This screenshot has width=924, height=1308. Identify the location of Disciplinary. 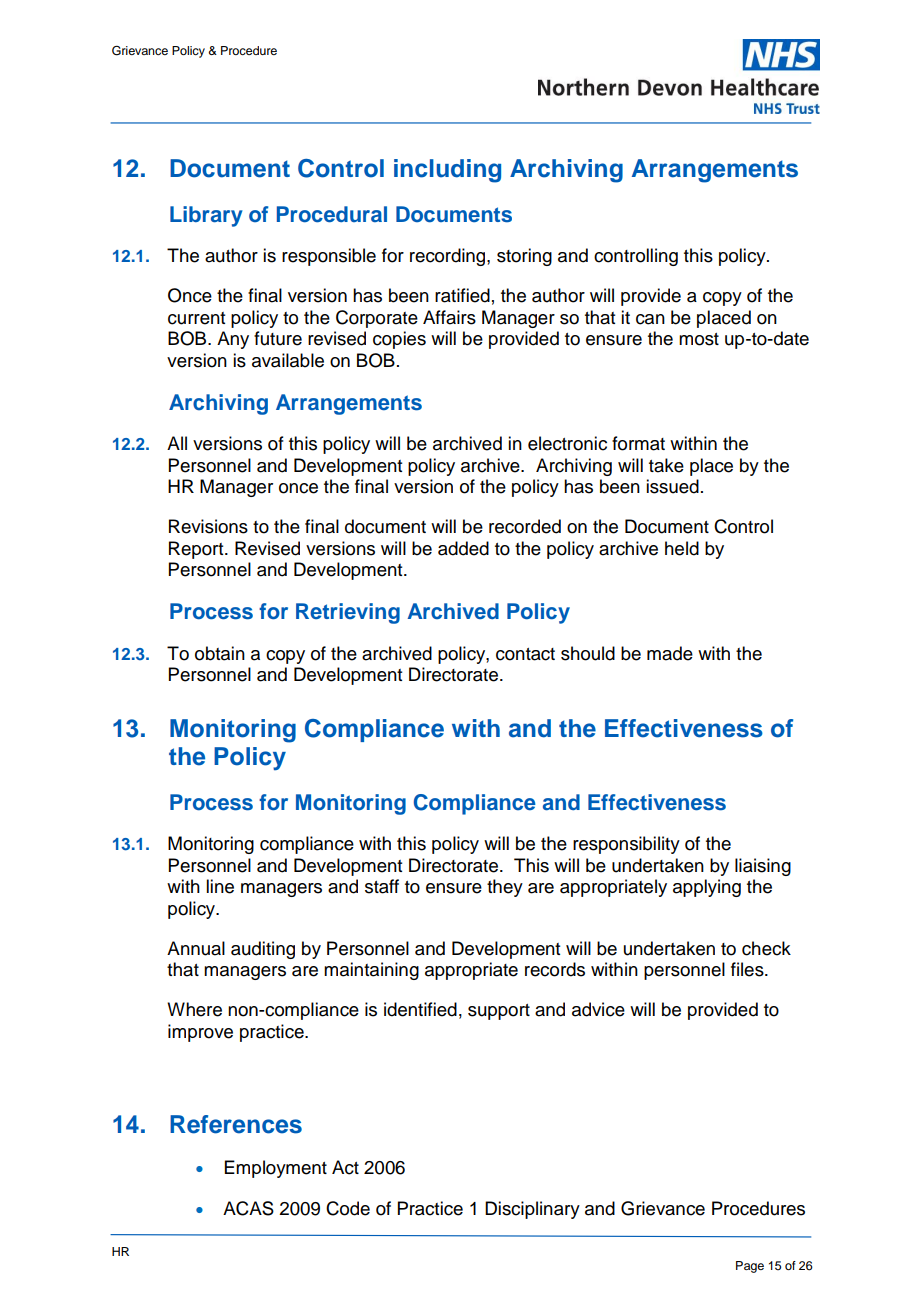
(532, 1210).
